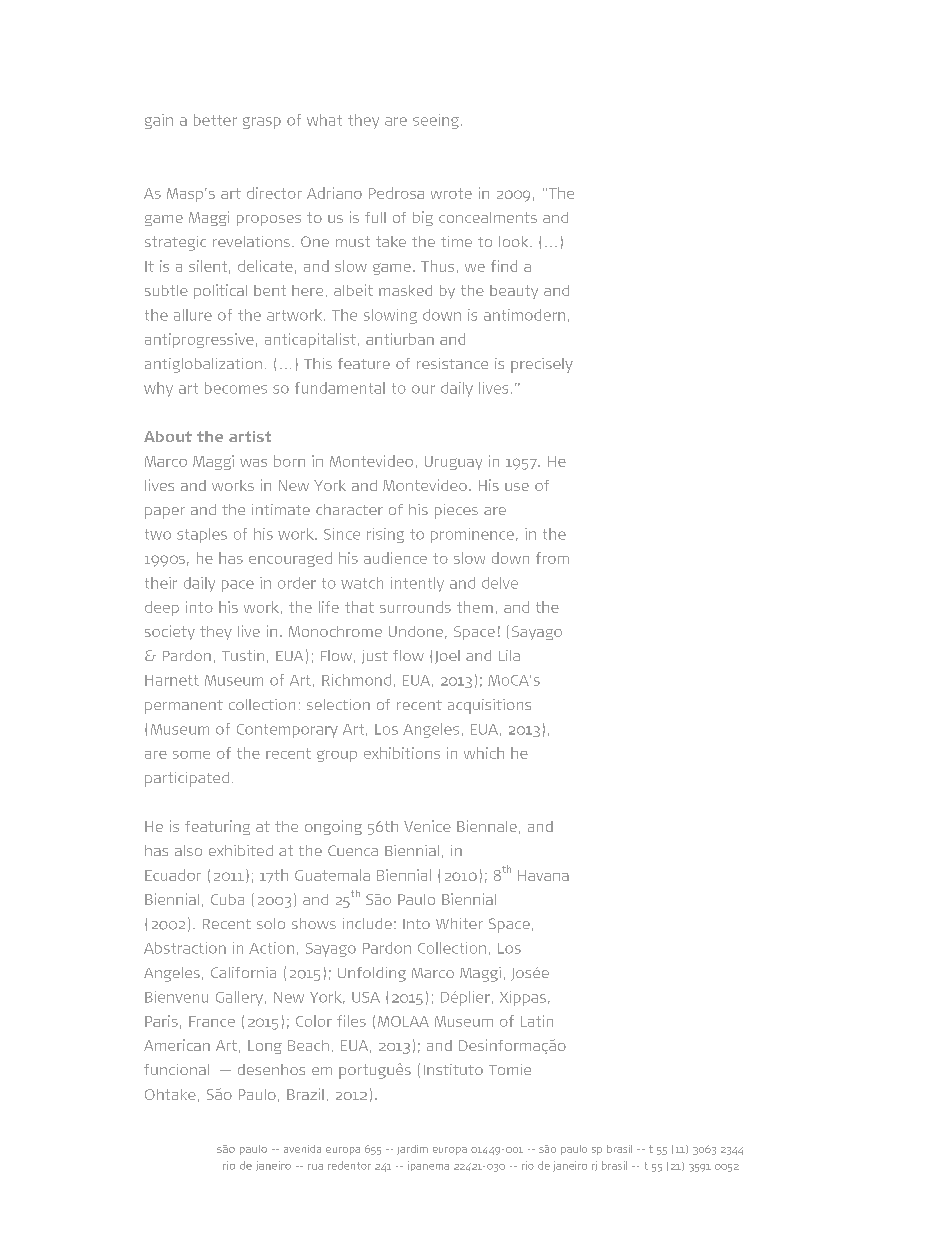  Describe the element at coordinates (227, 899) in the document. I see `Cuba` at that location.
